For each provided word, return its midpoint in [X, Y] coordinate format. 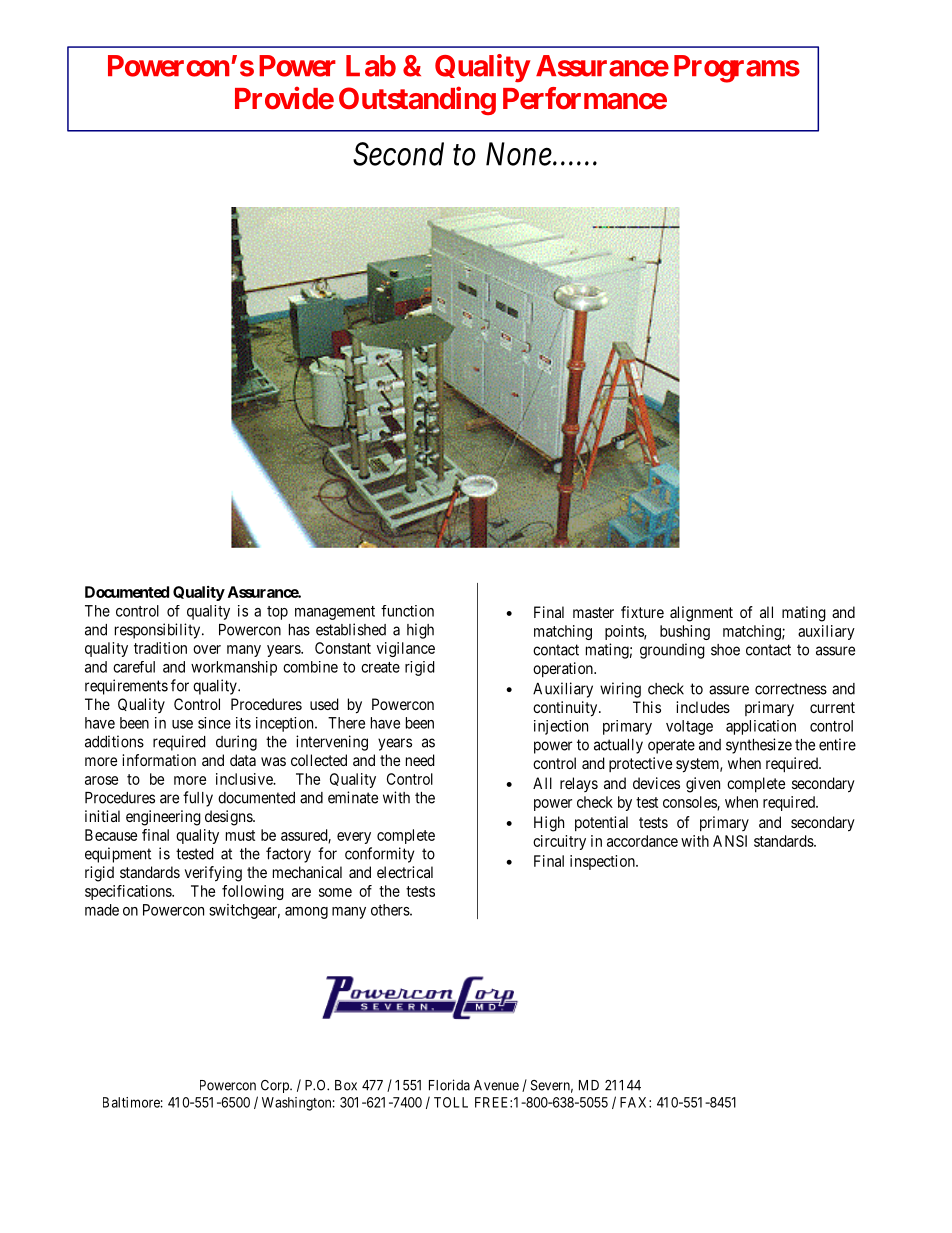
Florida [449, 1085]
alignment [701, 614]
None [519, 154]
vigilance [405, 649]
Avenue [496, 1085]
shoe [725, 650]
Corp [276, 1086]
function [407, 611]
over [207, 649]
